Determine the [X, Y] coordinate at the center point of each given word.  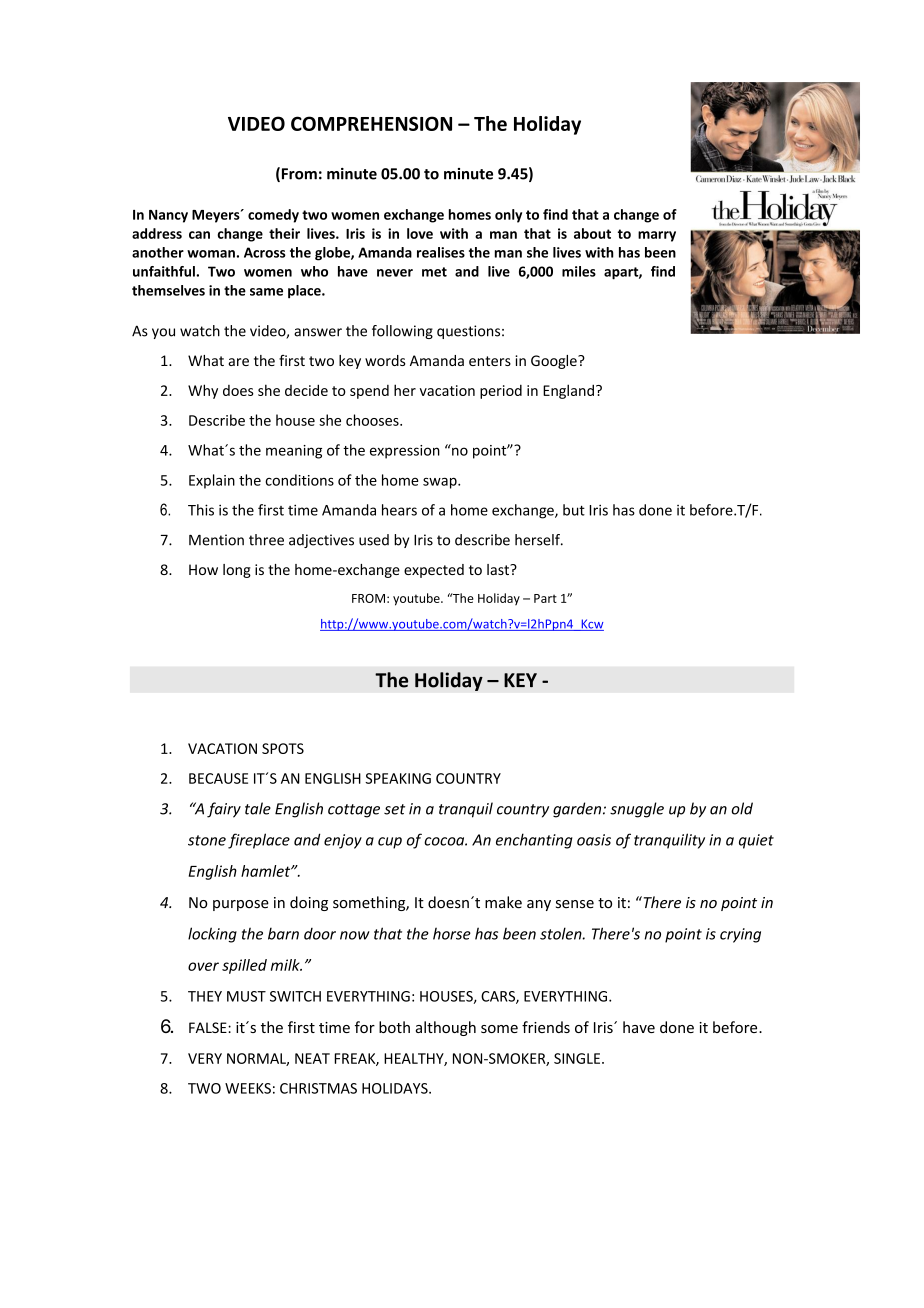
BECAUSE [218, 778]
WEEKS [248, 1088]
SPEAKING [398, 778]
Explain [212, 481]
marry [657, 236]
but [574, 510]
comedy [273, 216]
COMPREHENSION [371, 123]
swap [441, 483]
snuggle [637, 810]
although [446, 1028]
